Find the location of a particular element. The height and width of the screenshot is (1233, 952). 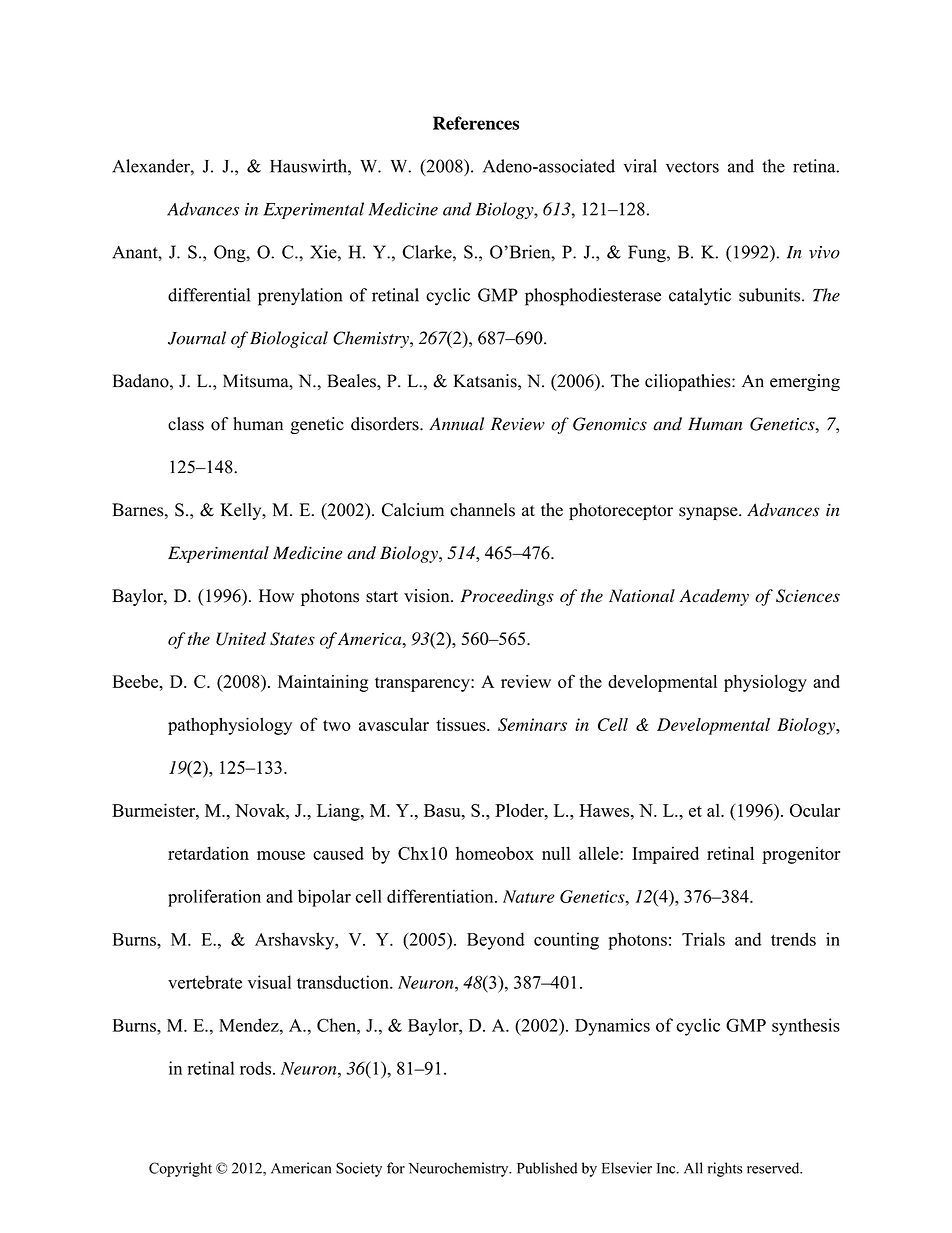

class is located at coordinates (186, 424).
